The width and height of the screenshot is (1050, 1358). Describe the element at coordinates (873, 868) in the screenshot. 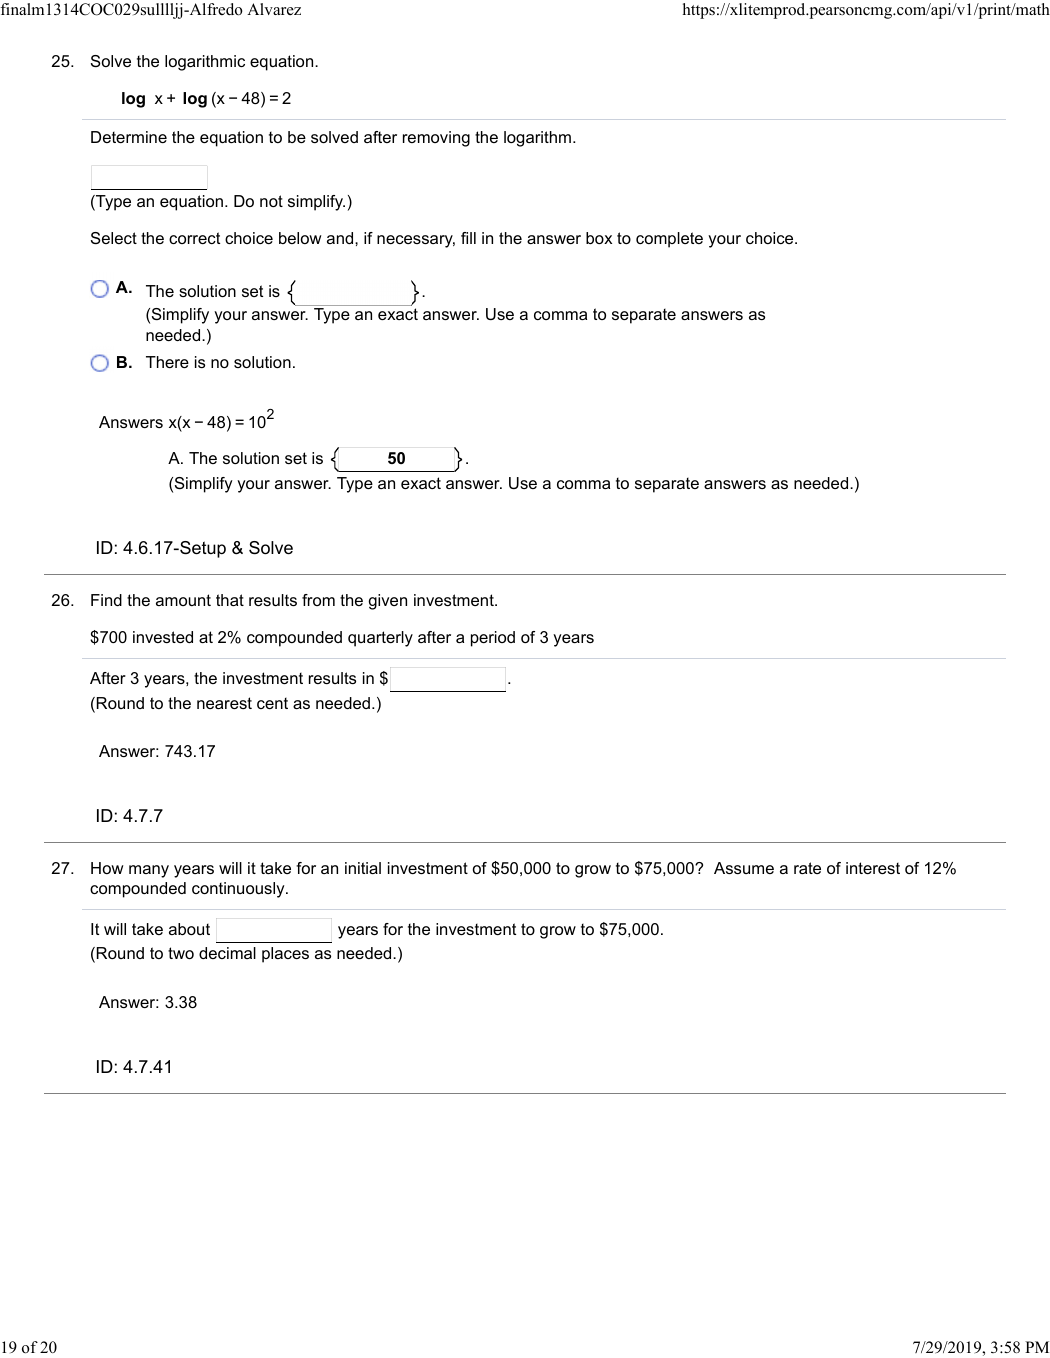

I see `interest` at that location.
